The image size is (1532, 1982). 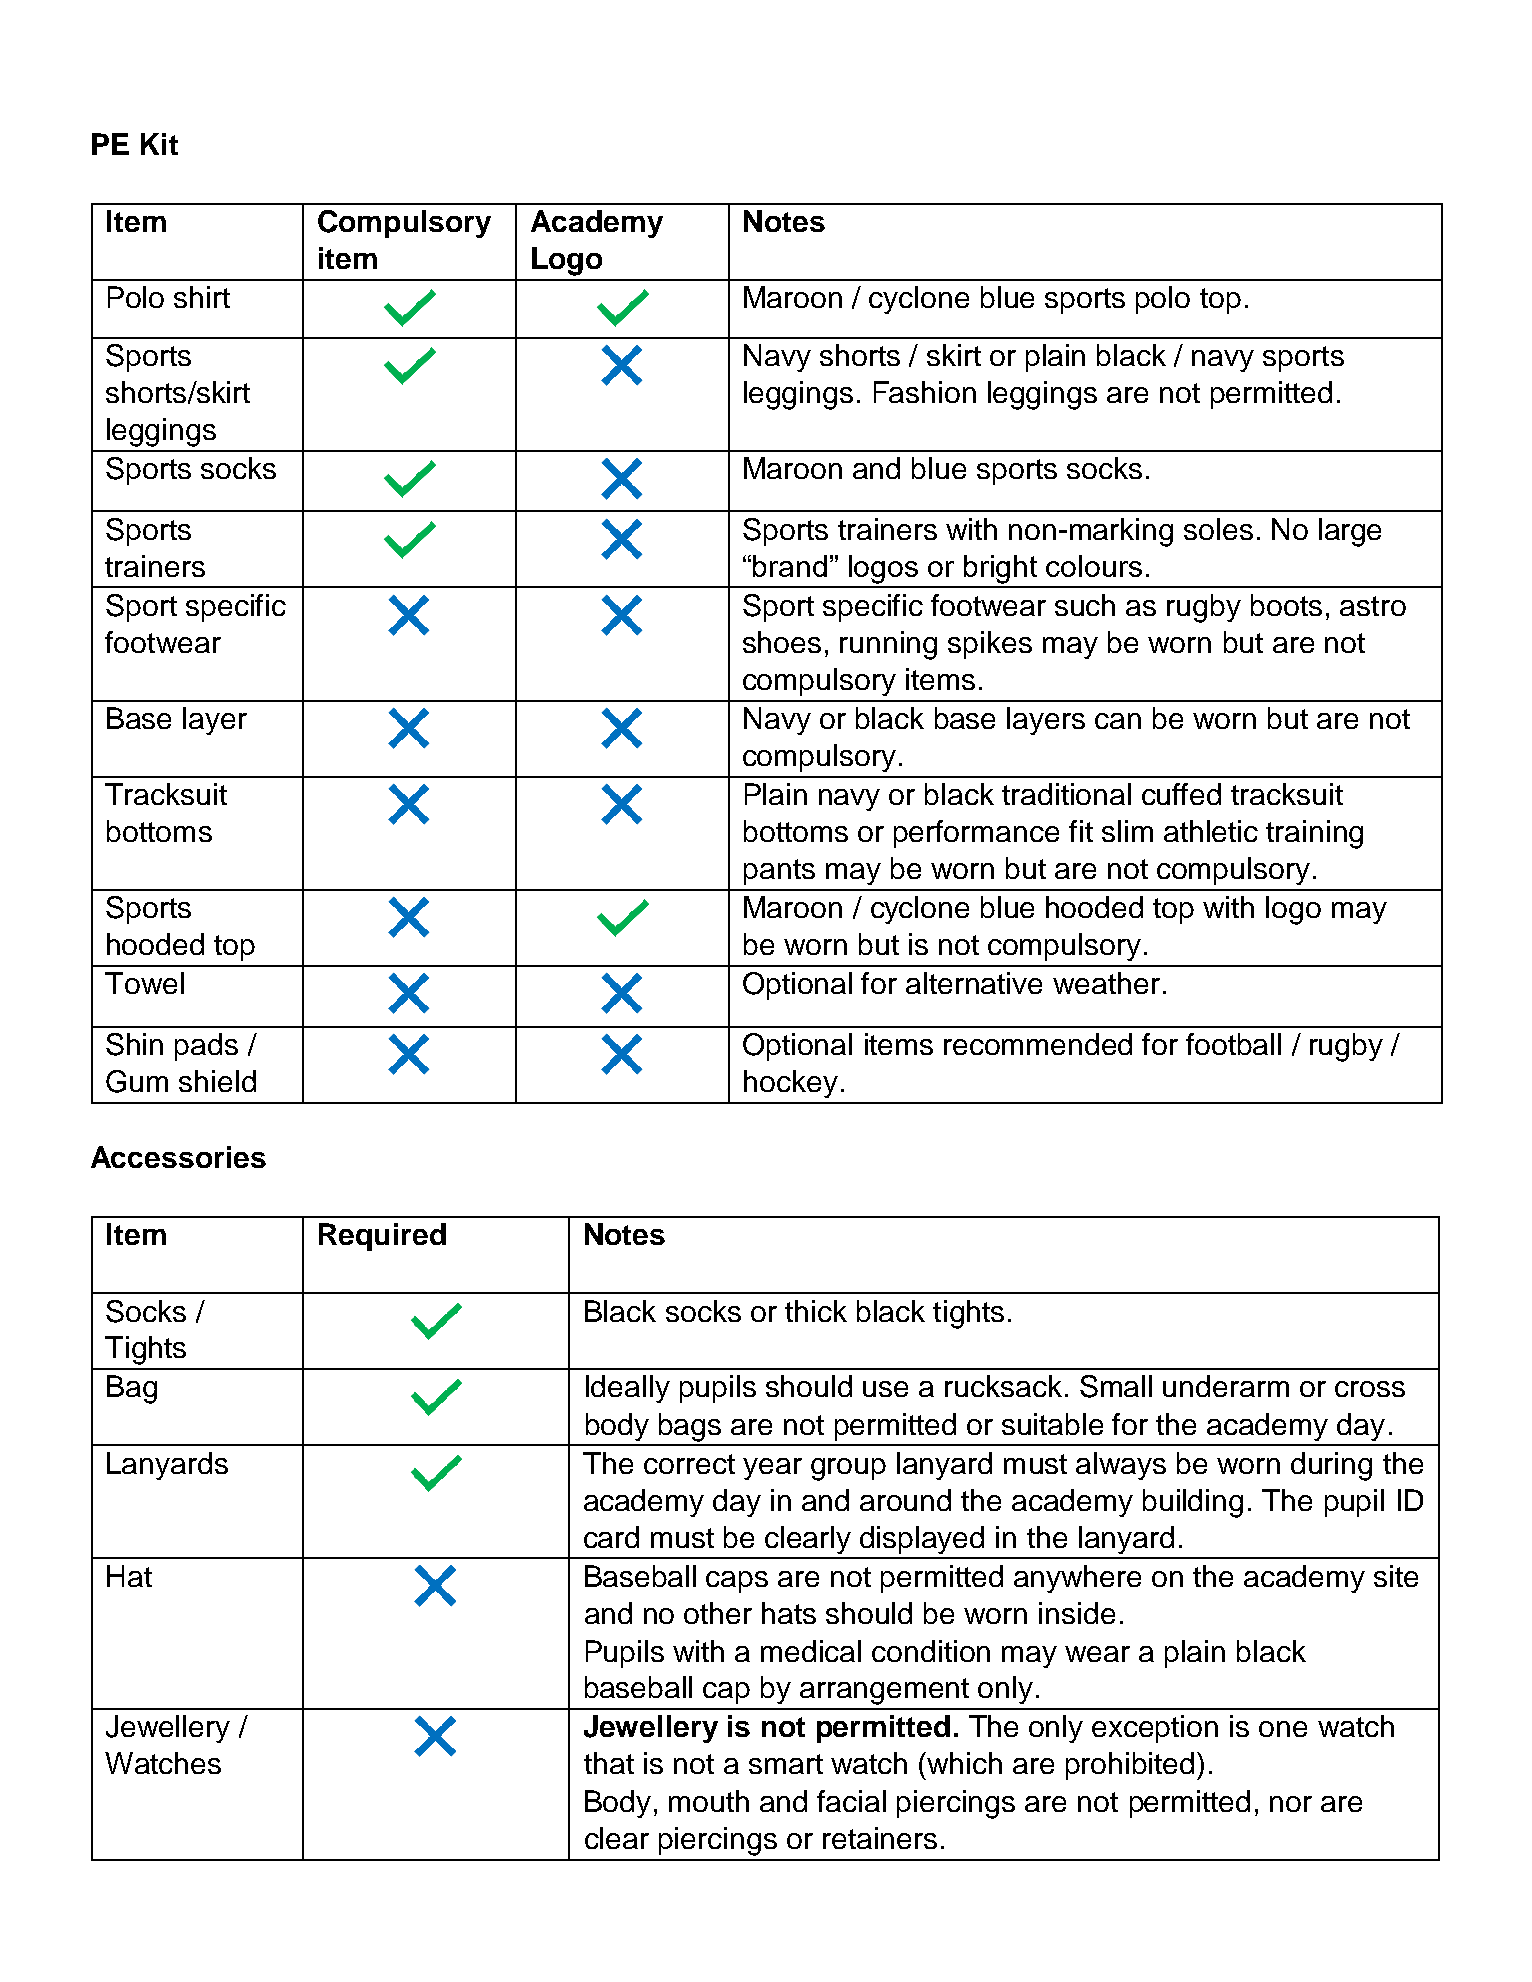 I want to click on Kit, so click(x=159, y=144).
